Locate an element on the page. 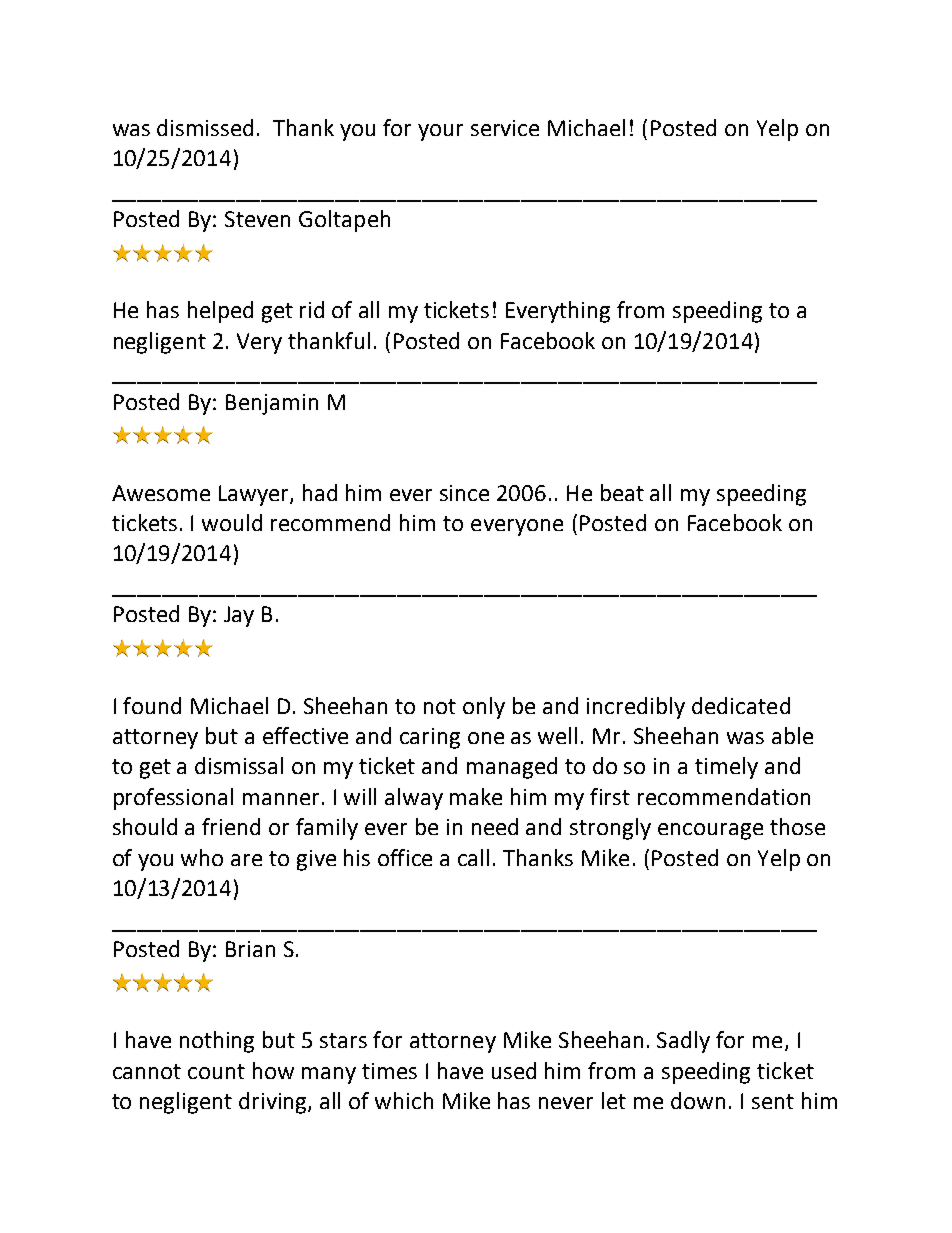 The height and width of the page is (1233, 952). your is located at coordinates (440, 132).
